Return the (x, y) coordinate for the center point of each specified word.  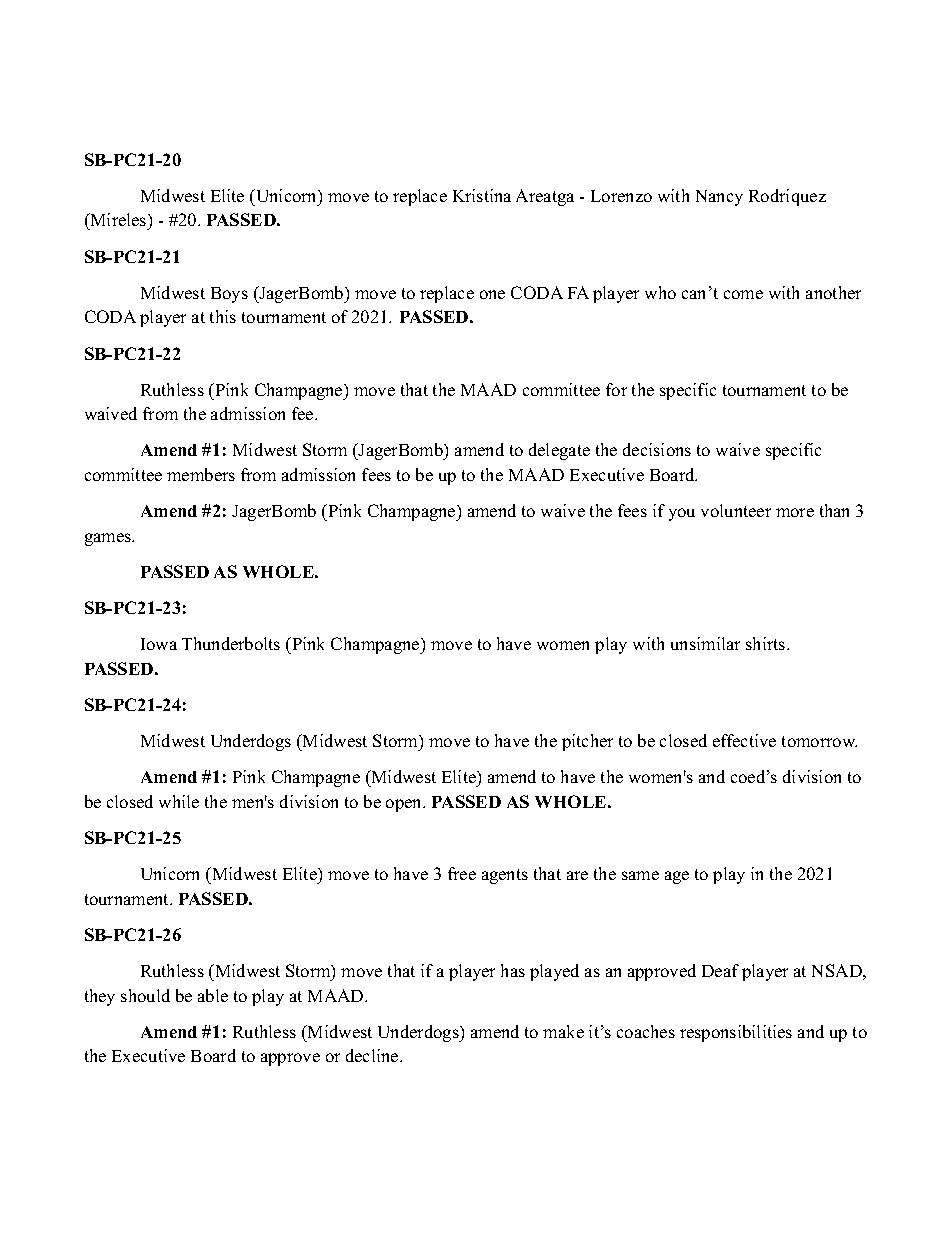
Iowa (159, 644)
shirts (765, 643)
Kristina (482, 195)
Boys (229, 295)
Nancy (719, 198)
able (213, 995)
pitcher (587, 742)
